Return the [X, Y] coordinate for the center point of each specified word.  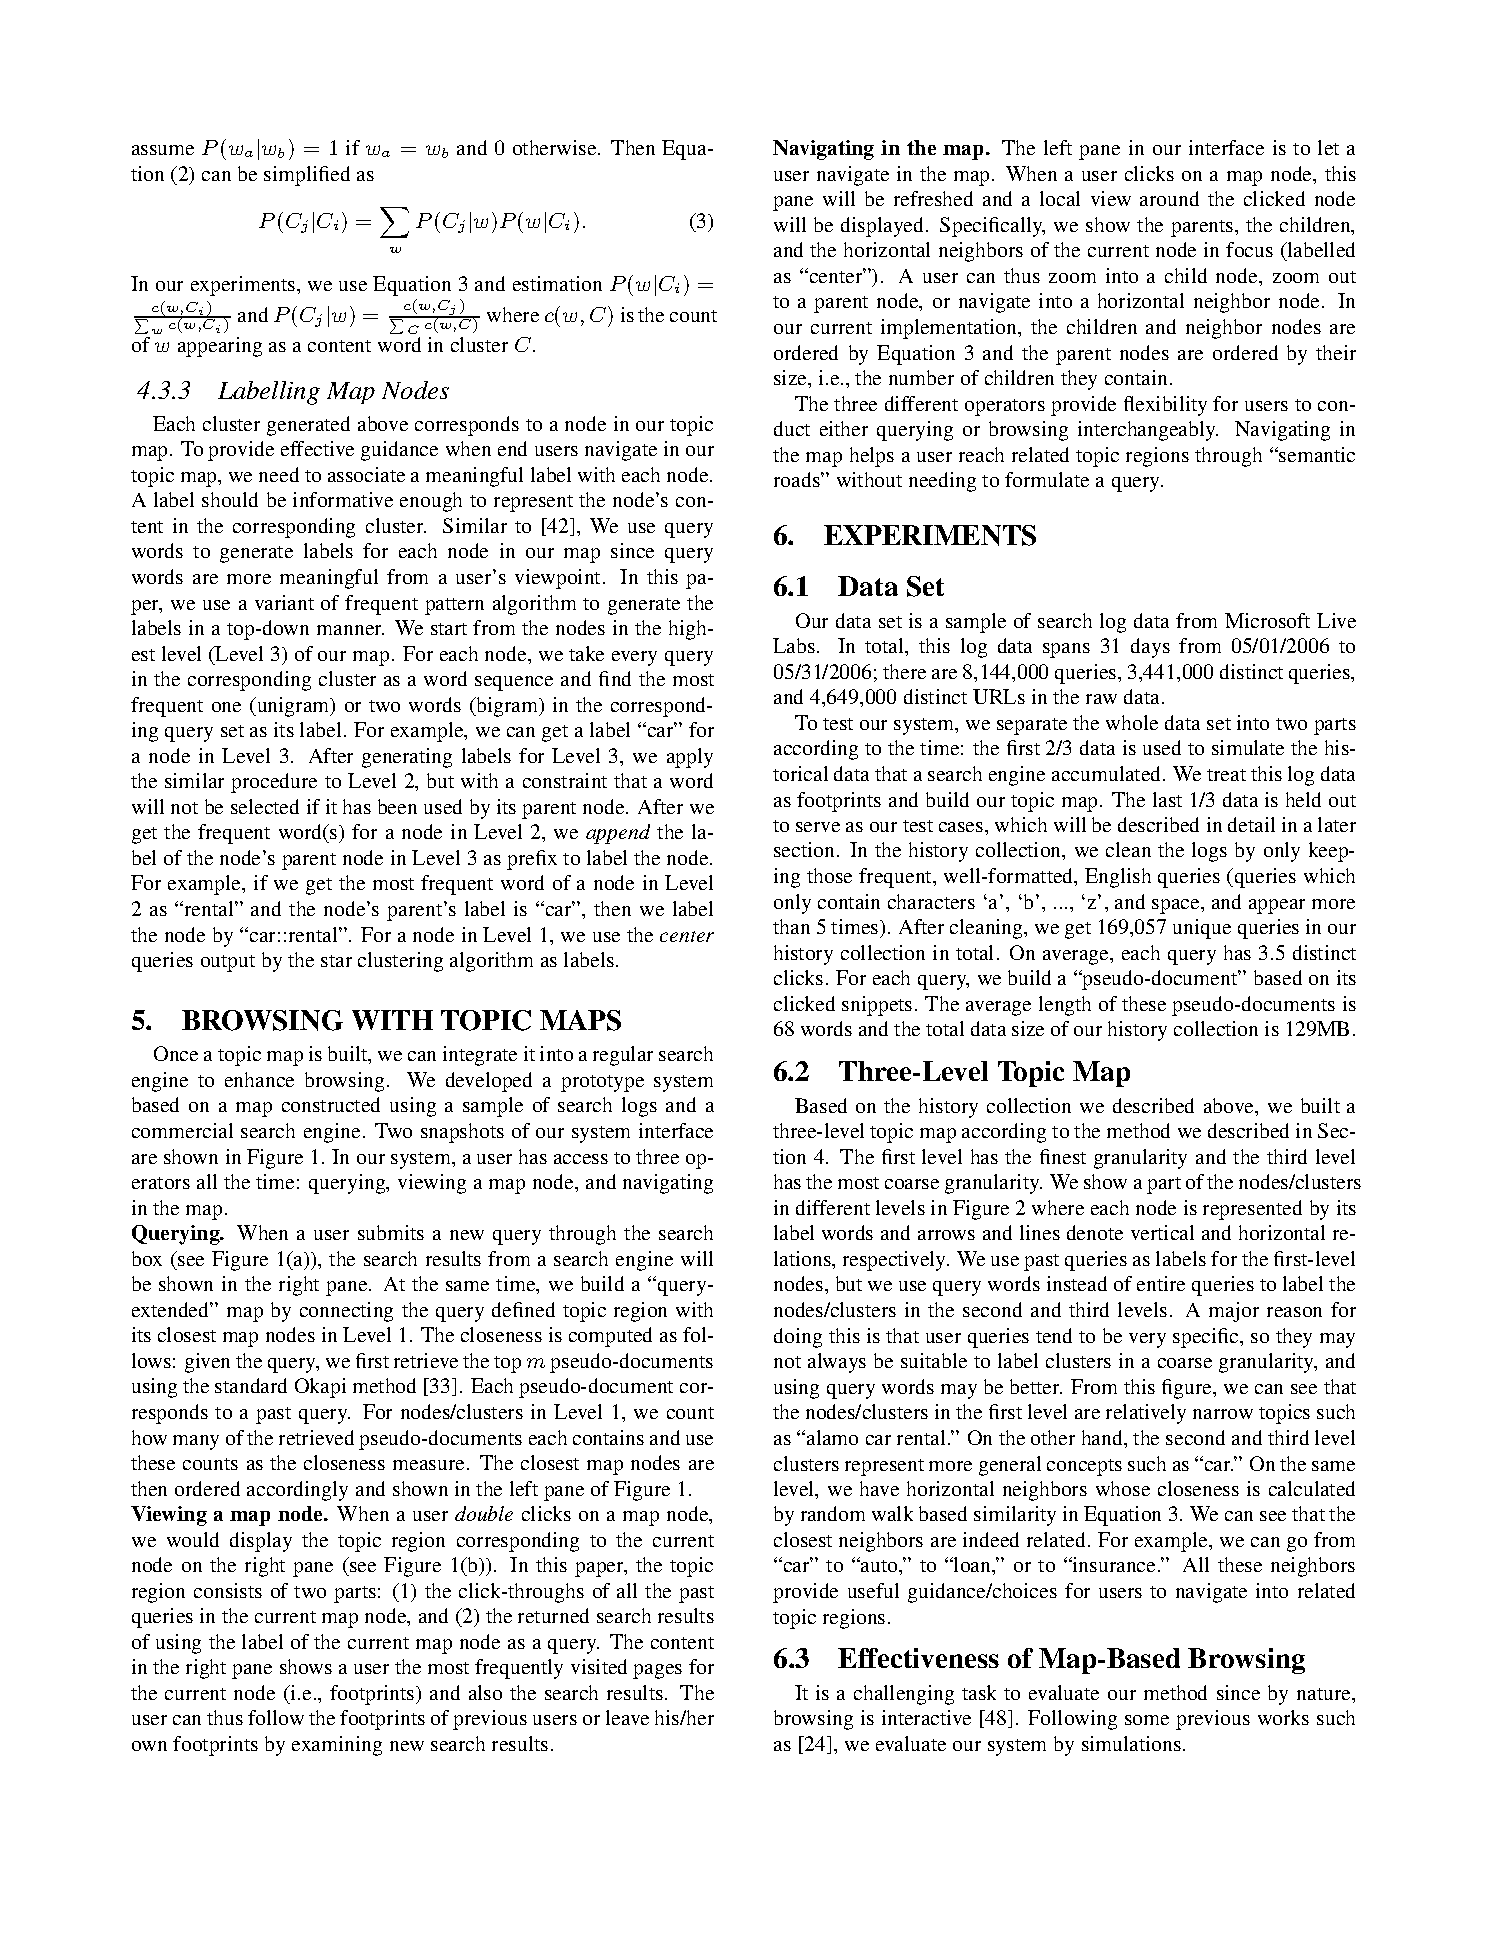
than [791, 926]
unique [1202, 929]
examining [337, 1746]
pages [657, 1671]
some [1147, 1720]
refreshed [933, 198]
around [1169, 198]
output [228, 963]
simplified [307, 176]
